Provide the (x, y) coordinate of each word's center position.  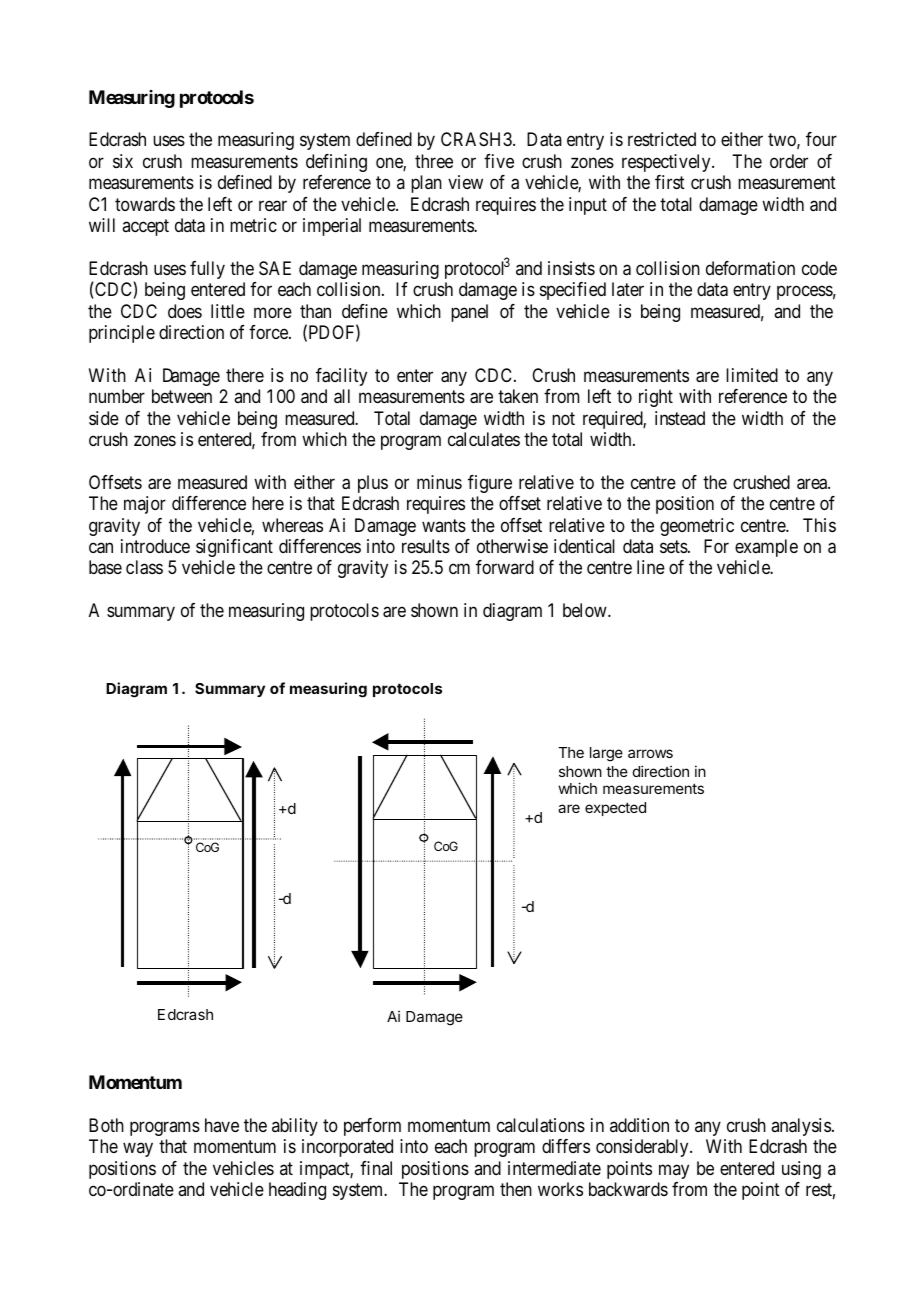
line (651, 567)
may (674, 1171)
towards (145, 204)
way (138, 1149)
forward (505, 567)
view (465, 182)
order (789, 161)
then (516, 1189)
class (144, 567)
